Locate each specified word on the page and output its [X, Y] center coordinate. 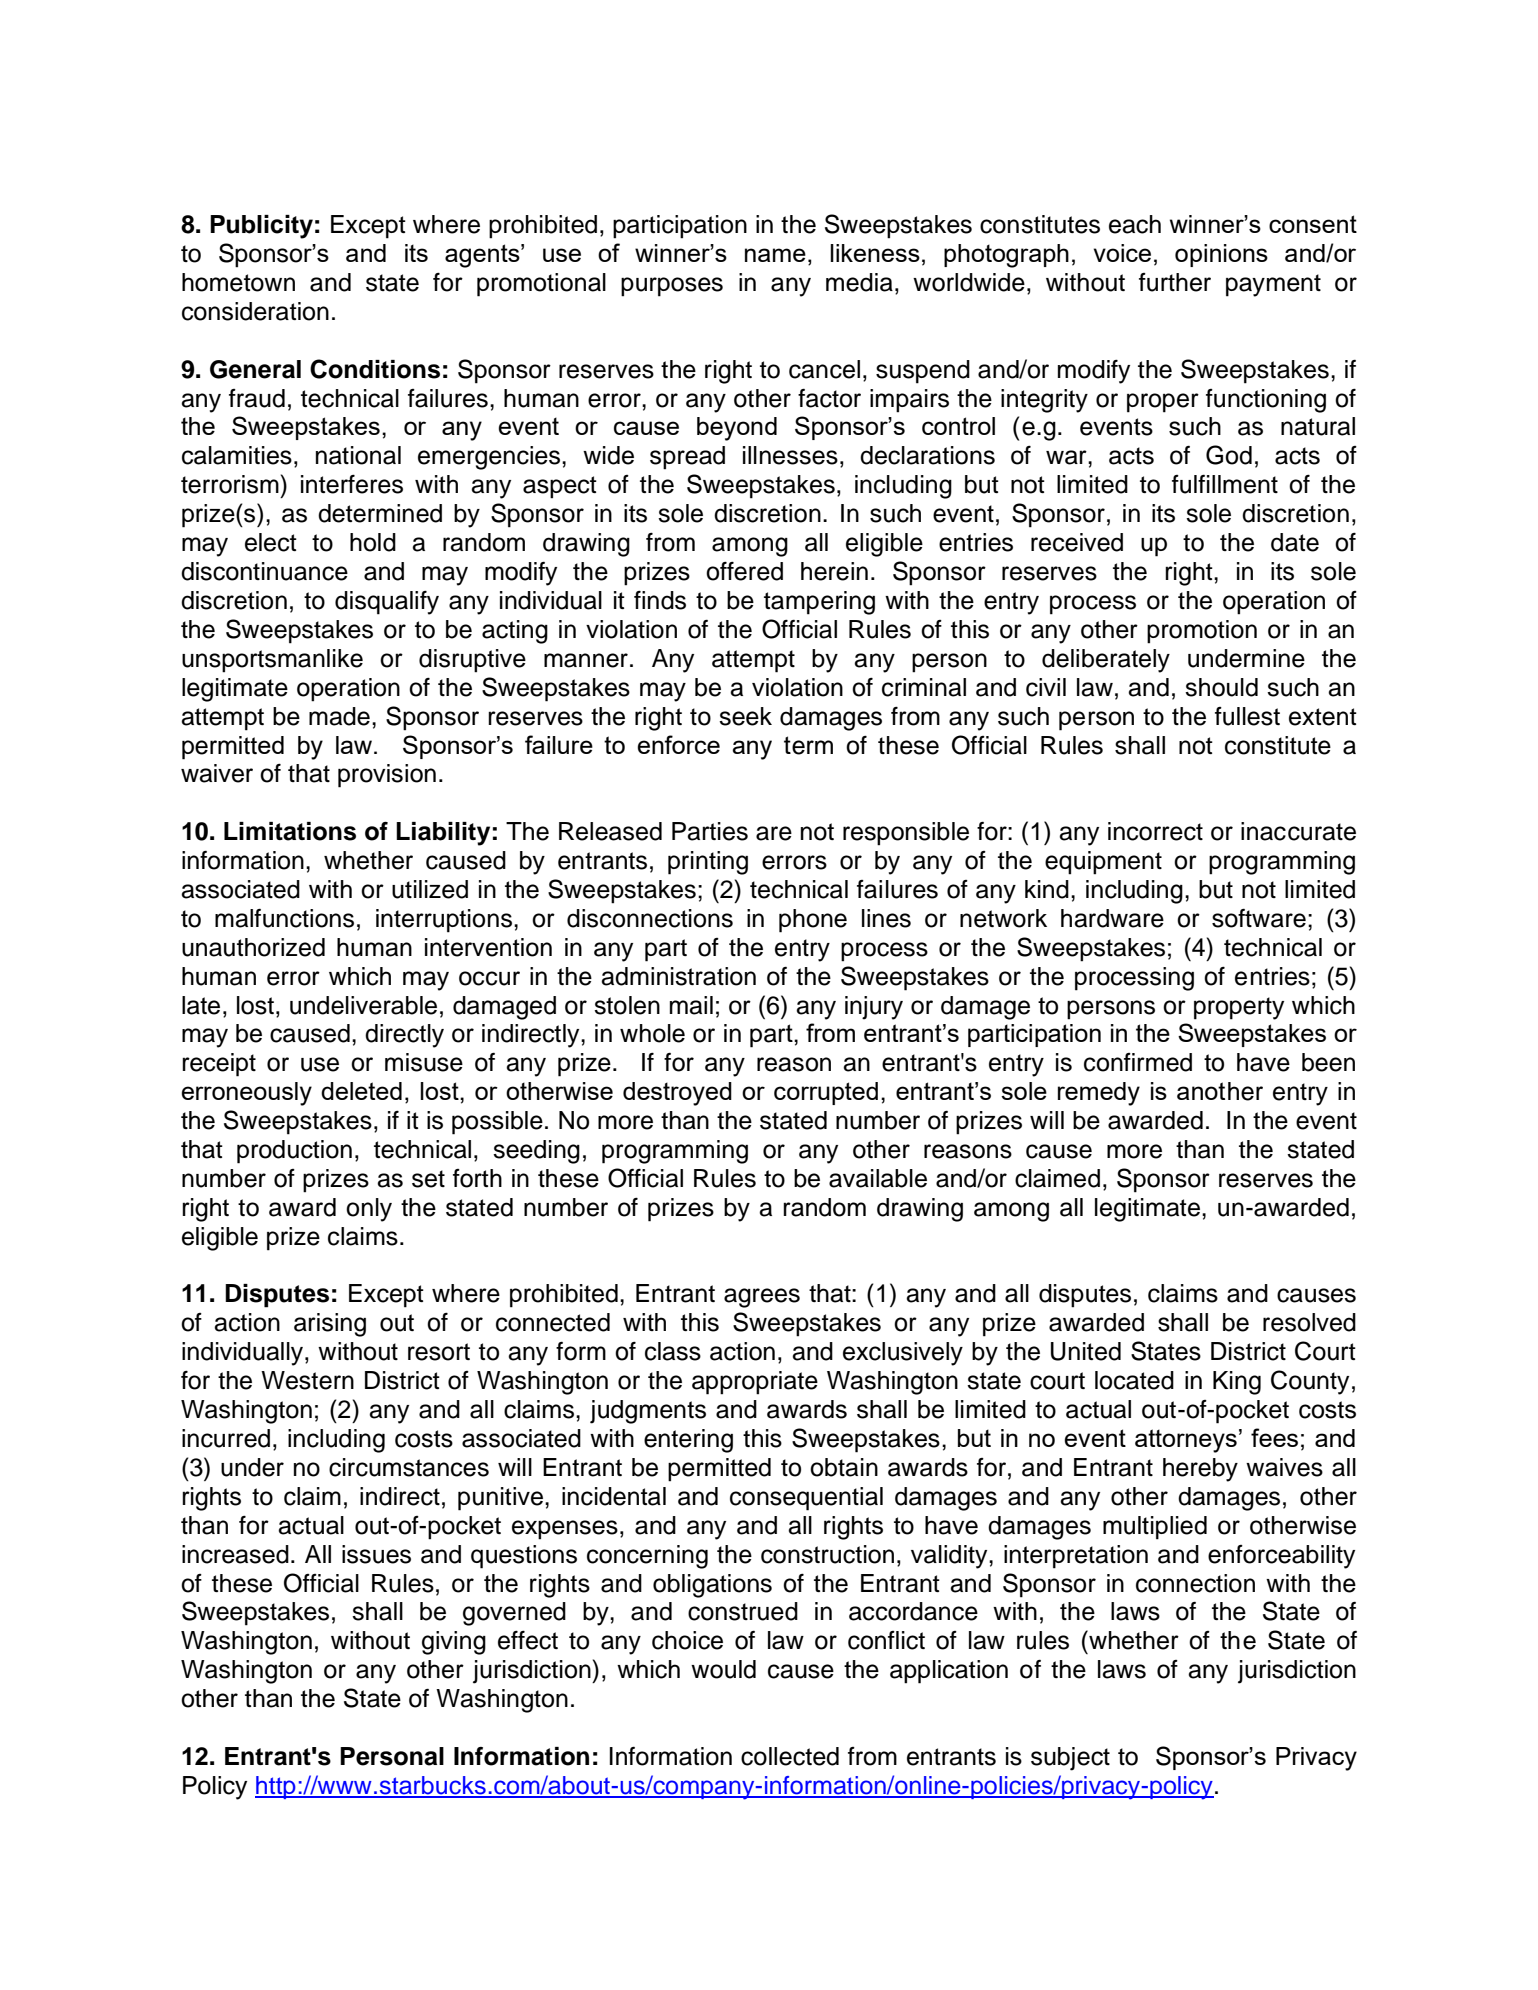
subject [1070, 1759]
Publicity [261, 227]
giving [454, 1643]
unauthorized [253, 947]
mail [691, 1005]
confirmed [1138, 1062]
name [775, 255]
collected [790, 1756]
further [1175, 282]
